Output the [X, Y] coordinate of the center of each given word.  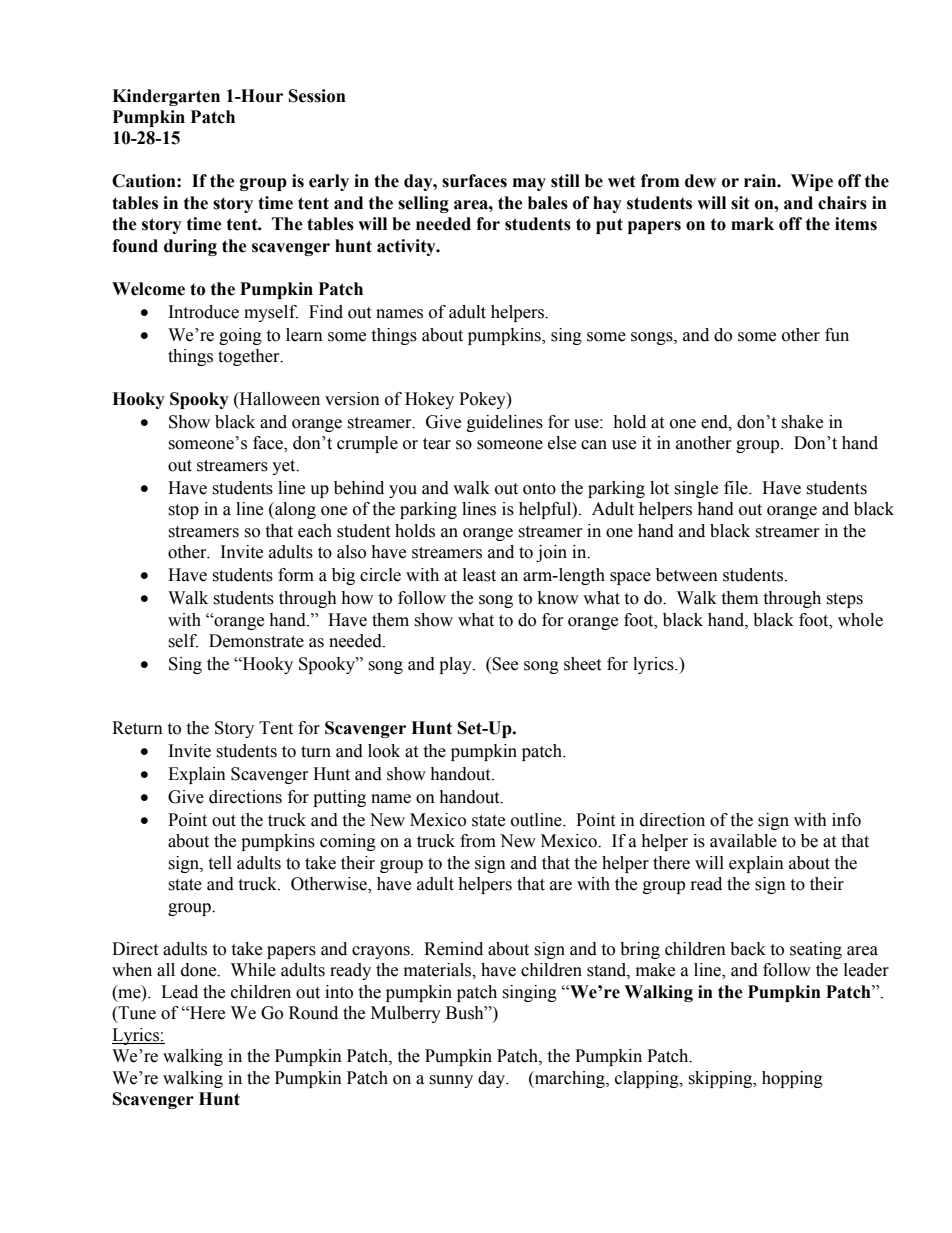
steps [844, 600]
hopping [792, 1079]
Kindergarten [166, 97]
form [296, 575]
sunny [451, 1081]
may [529, 184]
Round [313, 1013]
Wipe [812, 182]
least [479, 575]
